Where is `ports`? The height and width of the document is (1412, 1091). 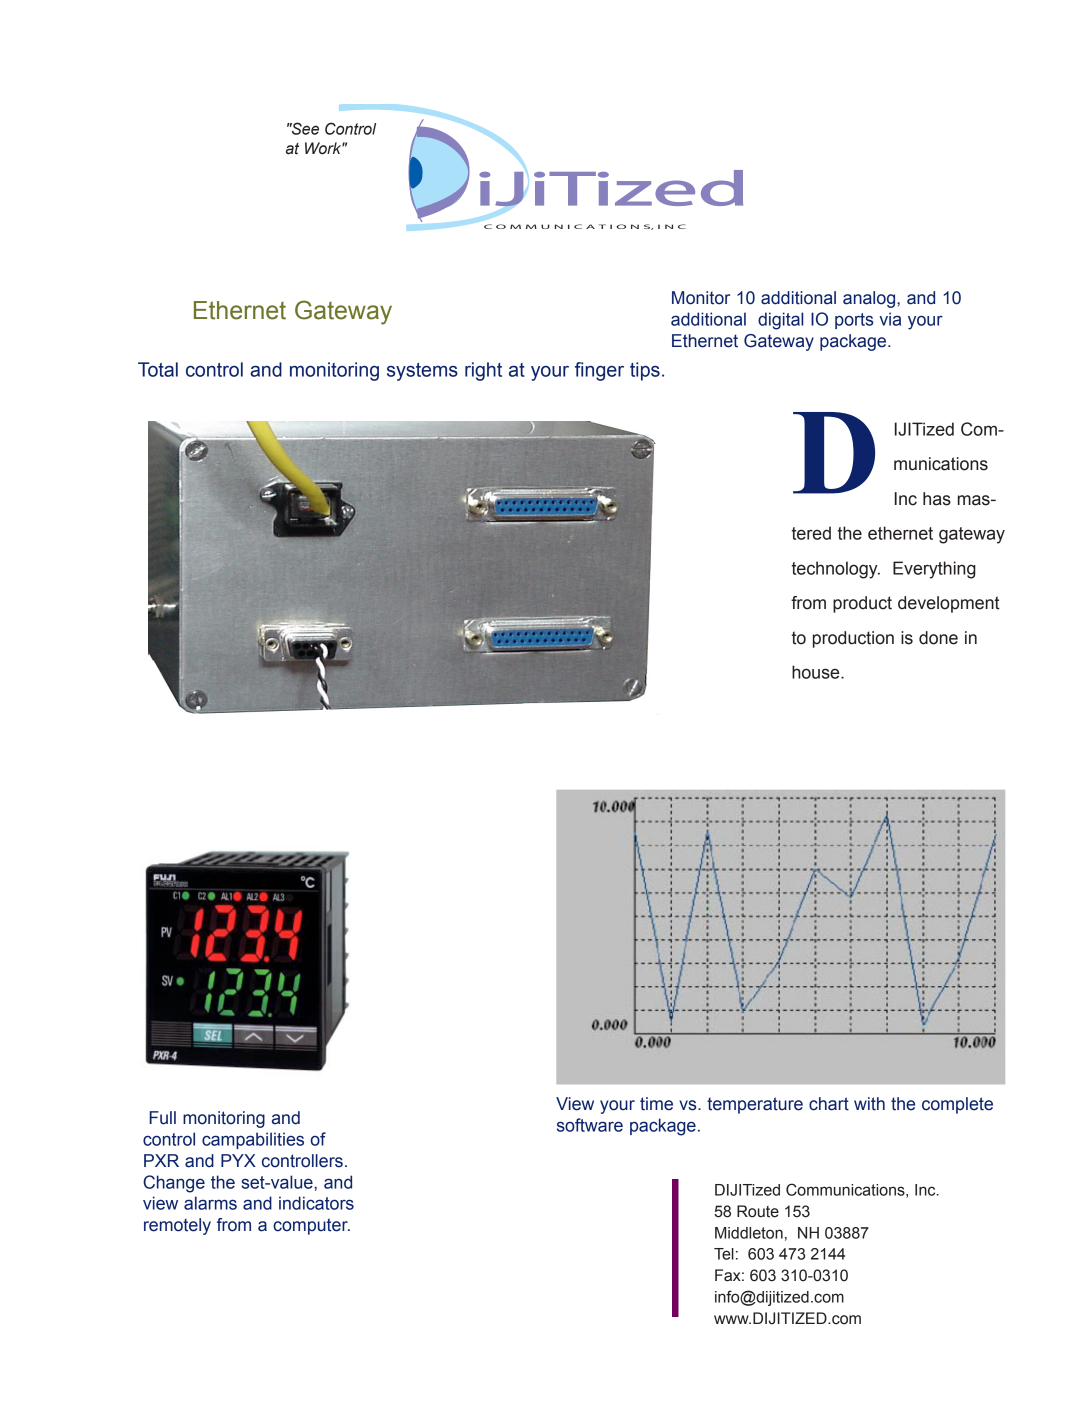 ports is located at coordinates (854, 321).
